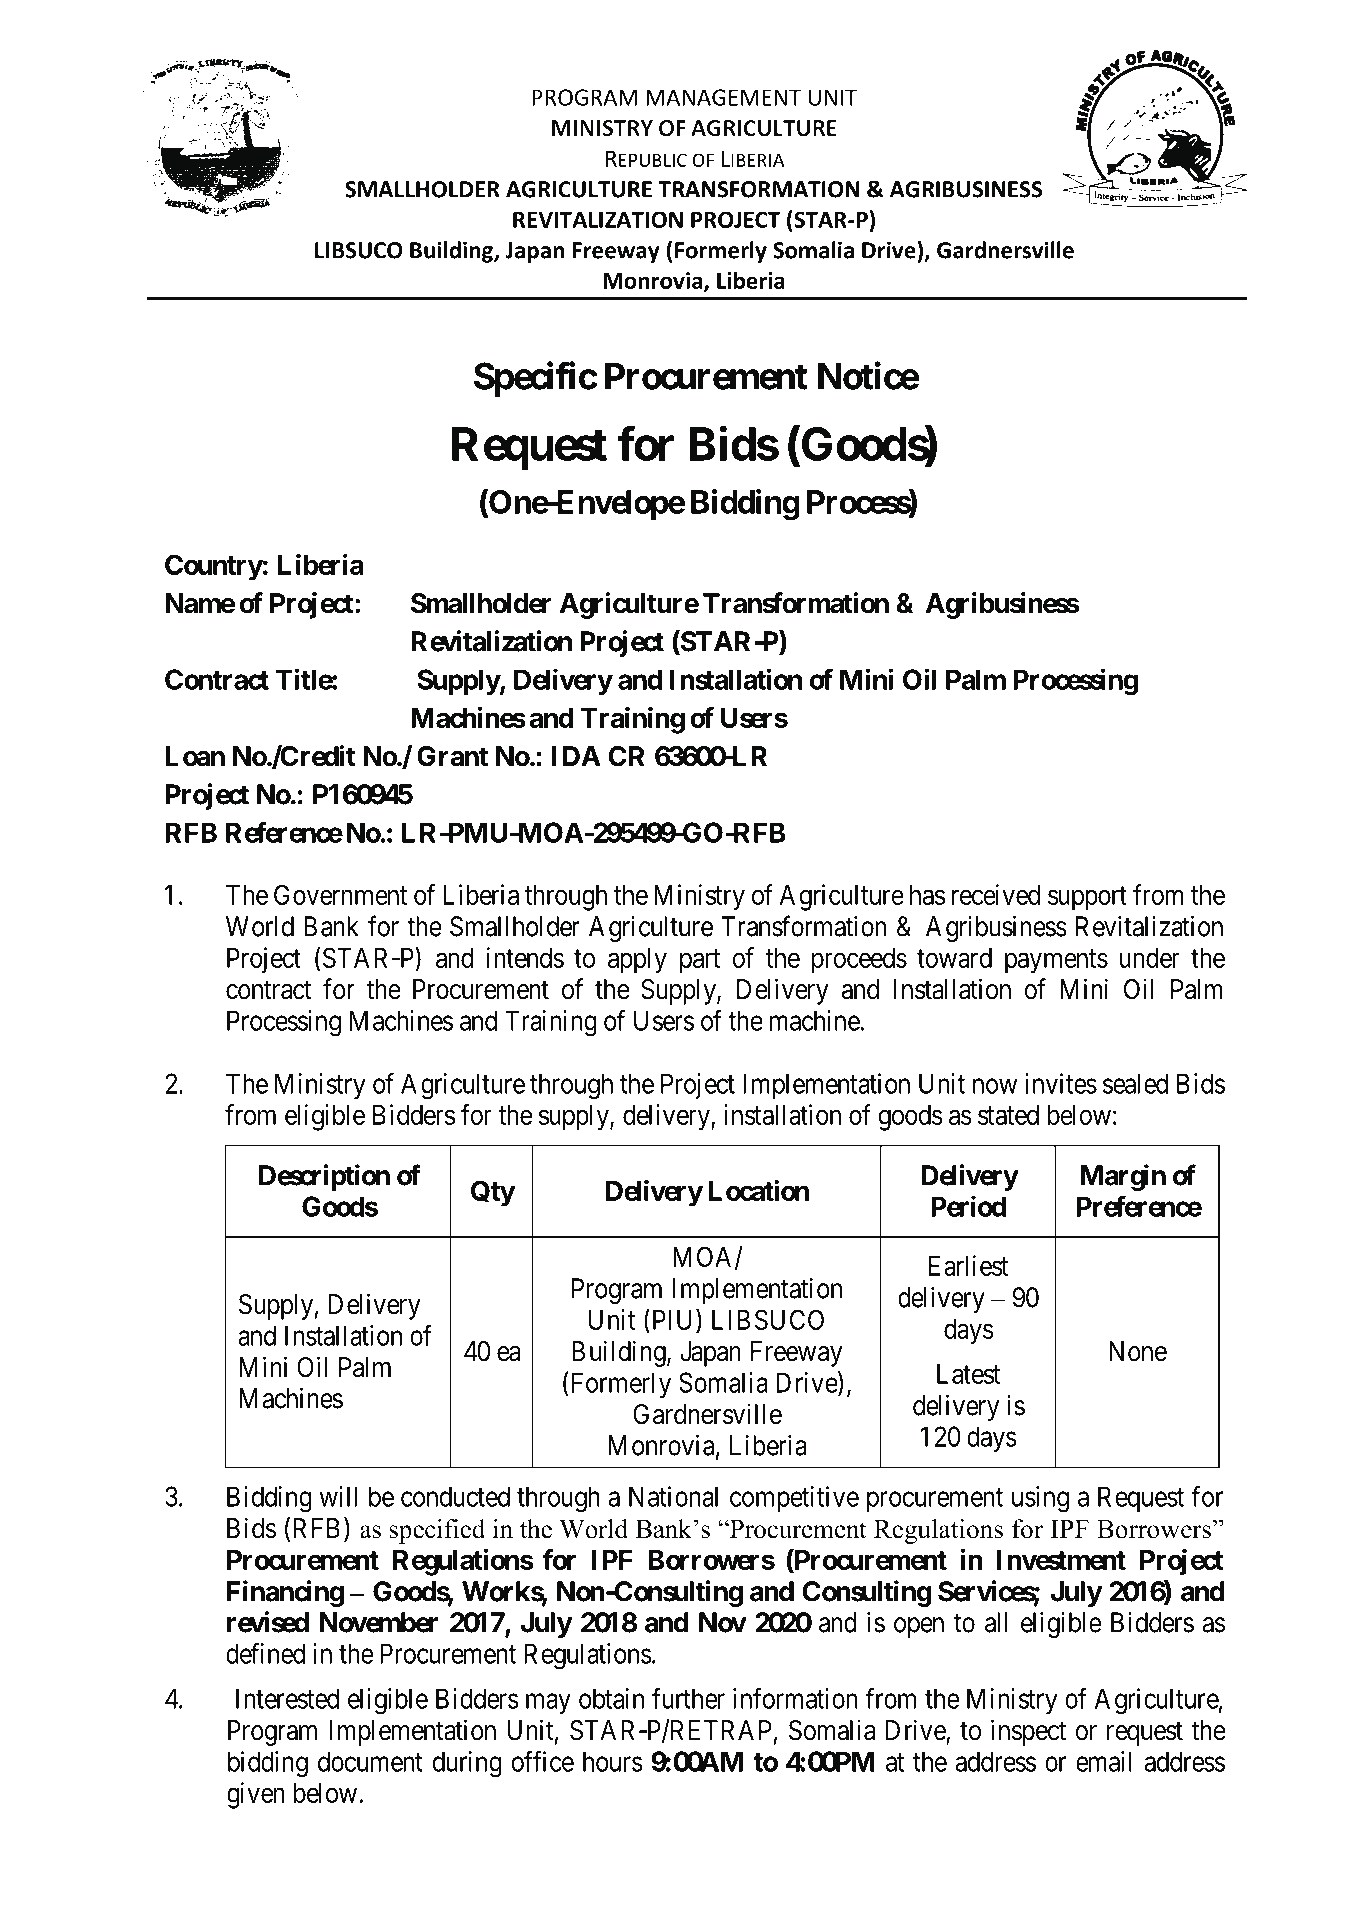 Image resolution: width=1355 pixels, height=1916 pixels. I want to click on Loan, so click(195, 756).
